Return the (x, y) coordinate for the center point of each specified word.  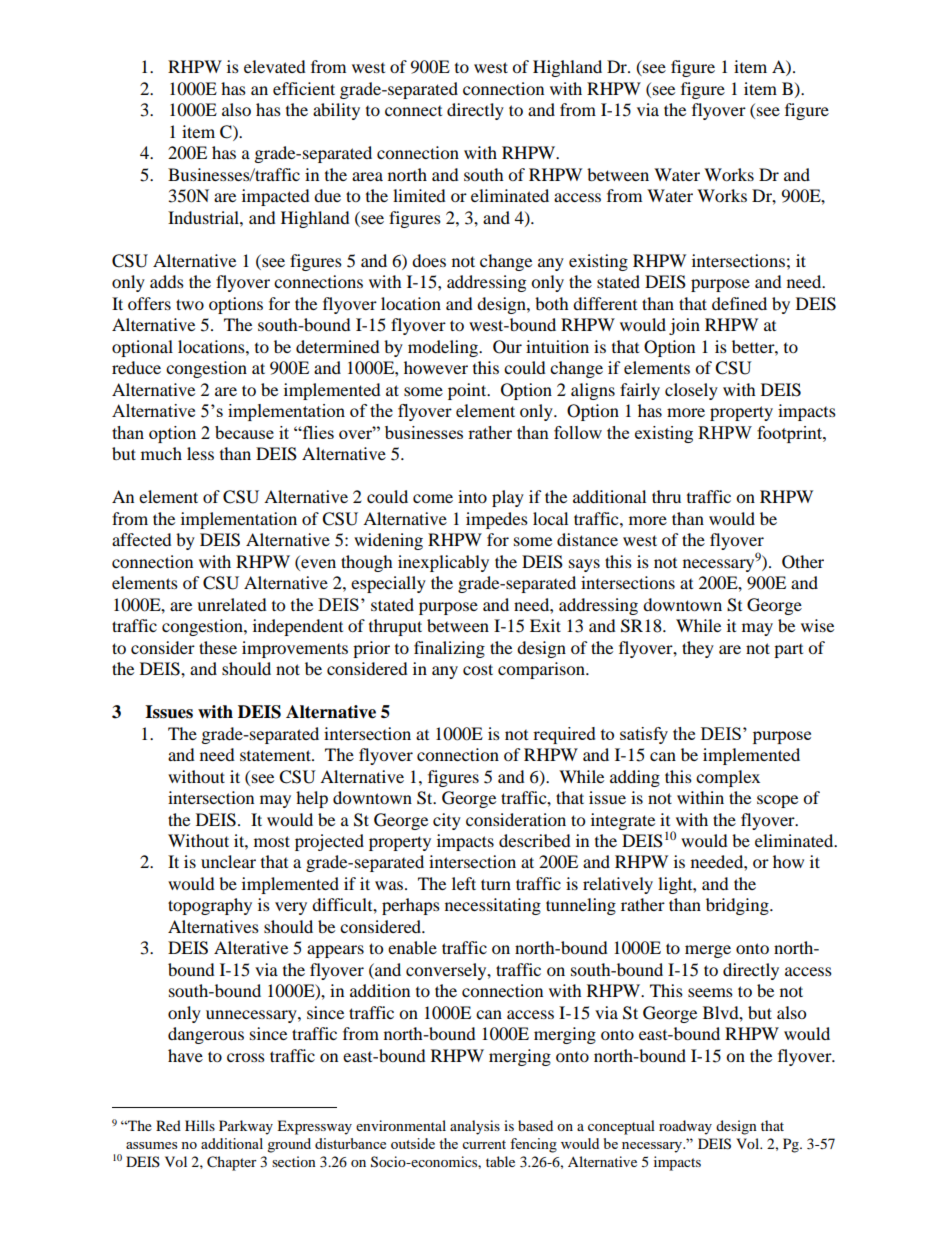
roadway (685, 1127)
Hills (200, 1125)
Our (507, 347)
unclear (228, 861)
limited (419, 195)
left (464, 883)
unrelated (232, 604)
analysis (475, 1127)
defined (739, 303)
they (698, 649)
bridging (738, 906)
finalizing (449, 649)
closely (691, 391)
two (190, 304)
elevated (275, 66)
